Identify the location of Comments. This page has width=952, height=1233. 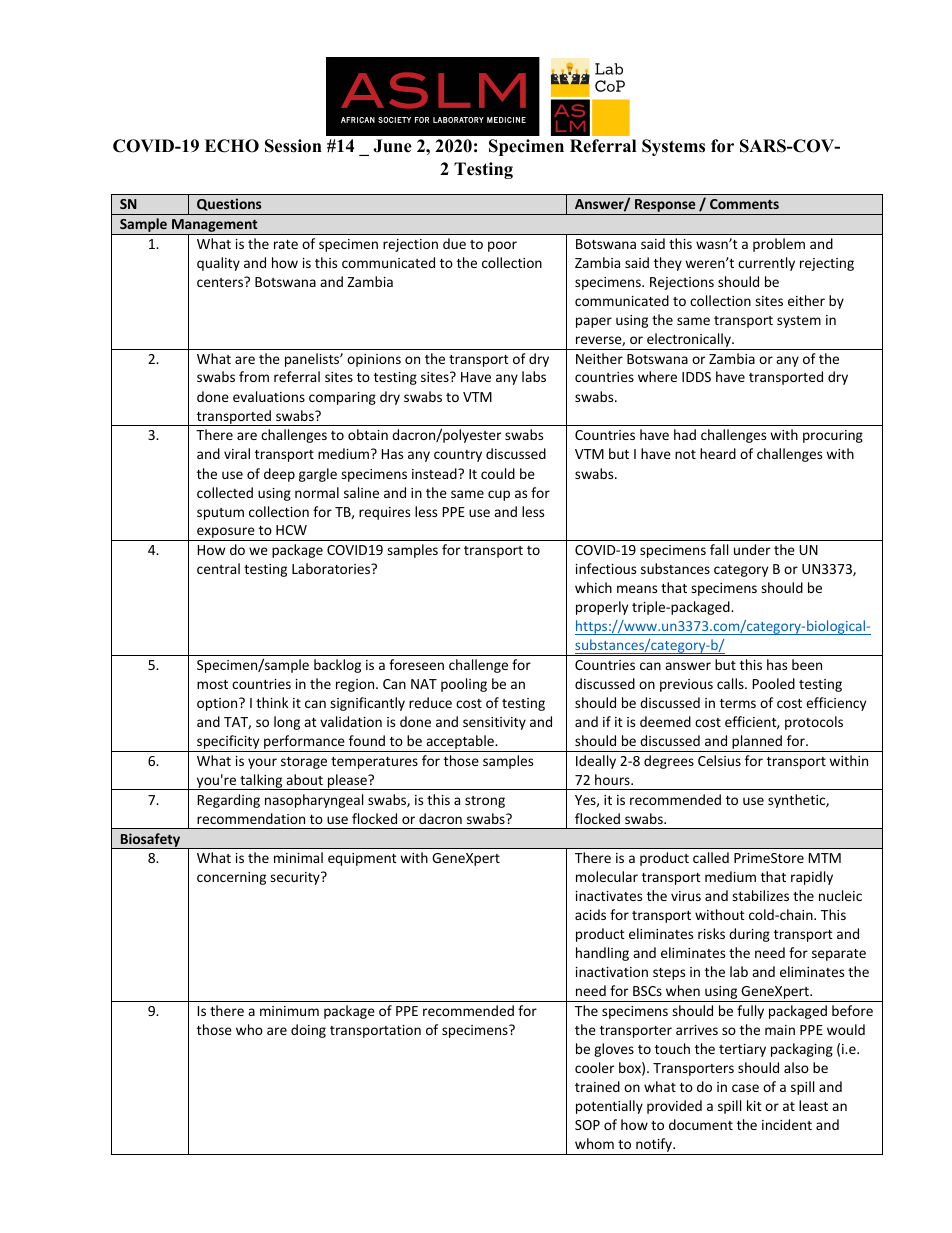
(744, 204).
